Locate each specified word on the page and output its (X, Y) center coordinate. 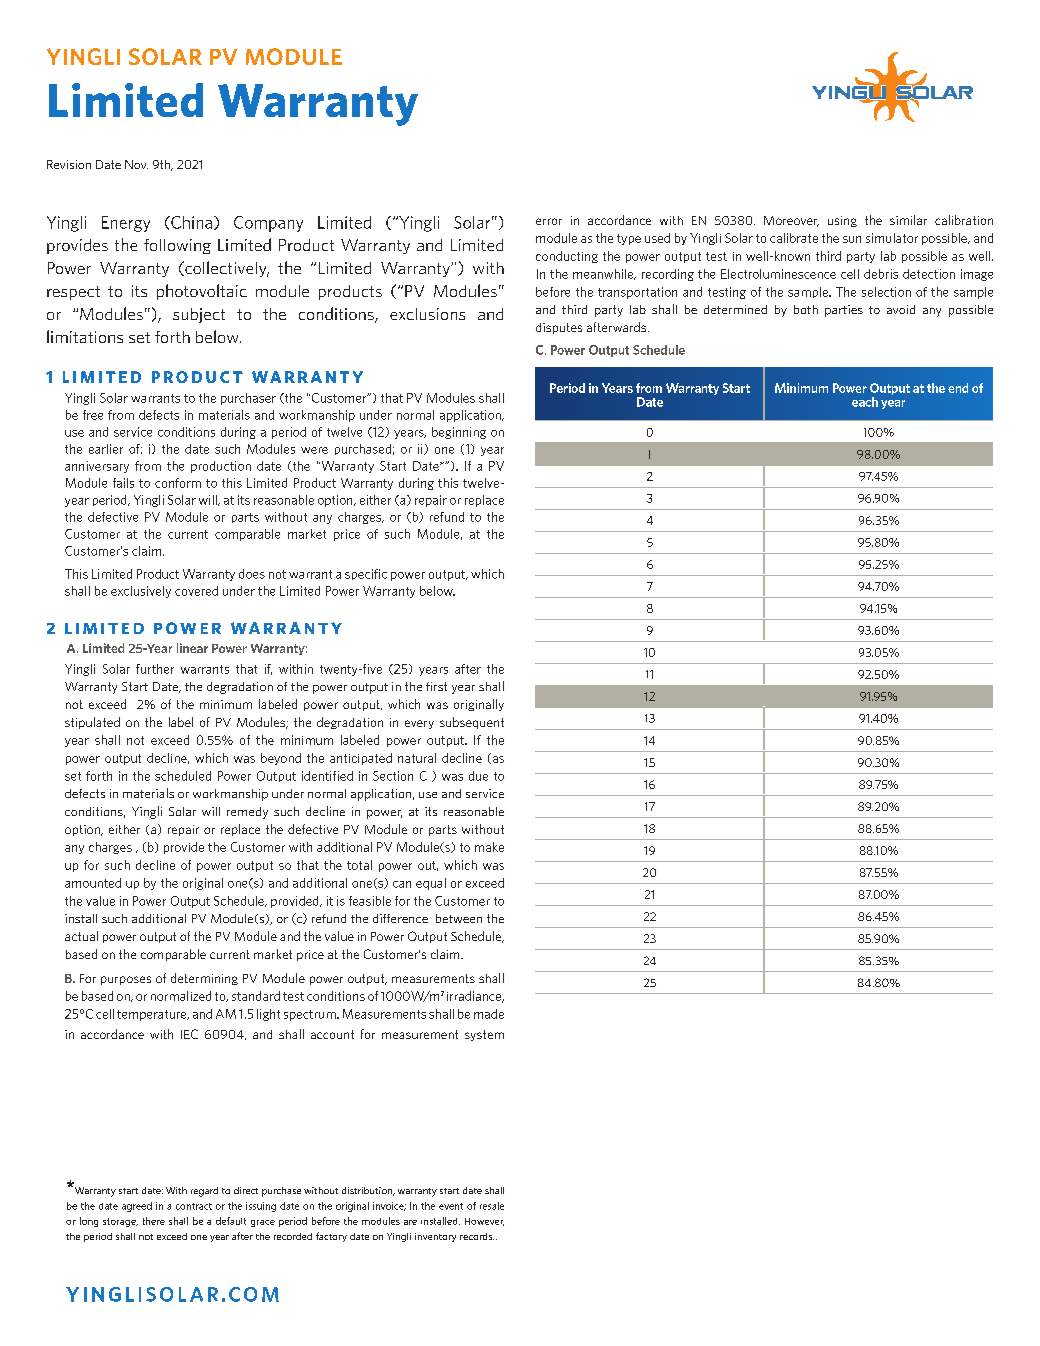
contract (194, 1206)
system (484, 1035)
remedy (247, 813)
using (842, 221)
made (489, 1014)
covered (196, 591)
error (549, 221)
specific (366, 574)
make (489, 847)
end (958, 388)
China (190, 222)
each (865, 402)
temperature (153, 1015)
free (93, 415)
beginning (459, 433)
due (478, 776)
